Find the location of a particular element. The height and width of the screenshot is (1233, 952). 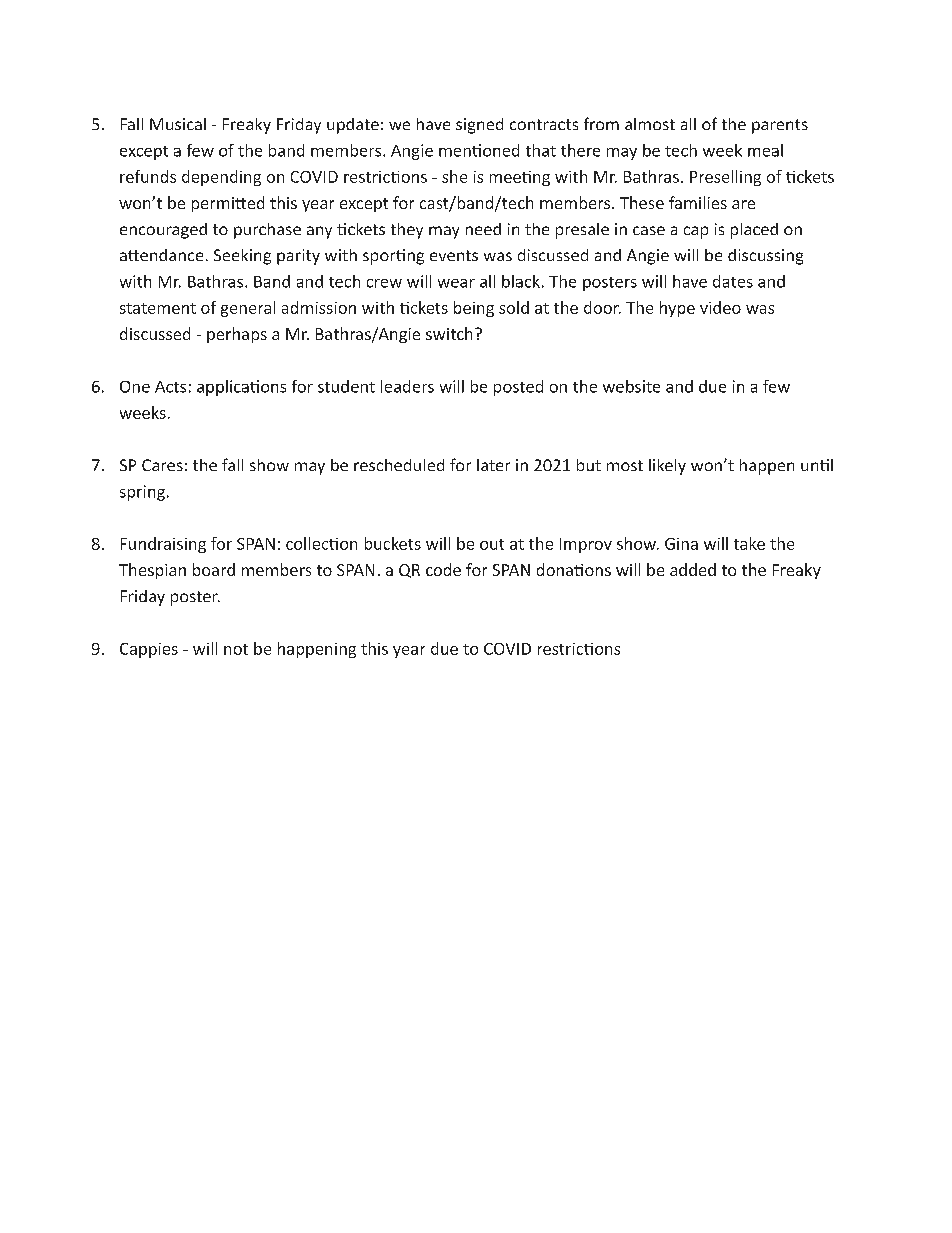

events is located at coordinates (454, 255).
